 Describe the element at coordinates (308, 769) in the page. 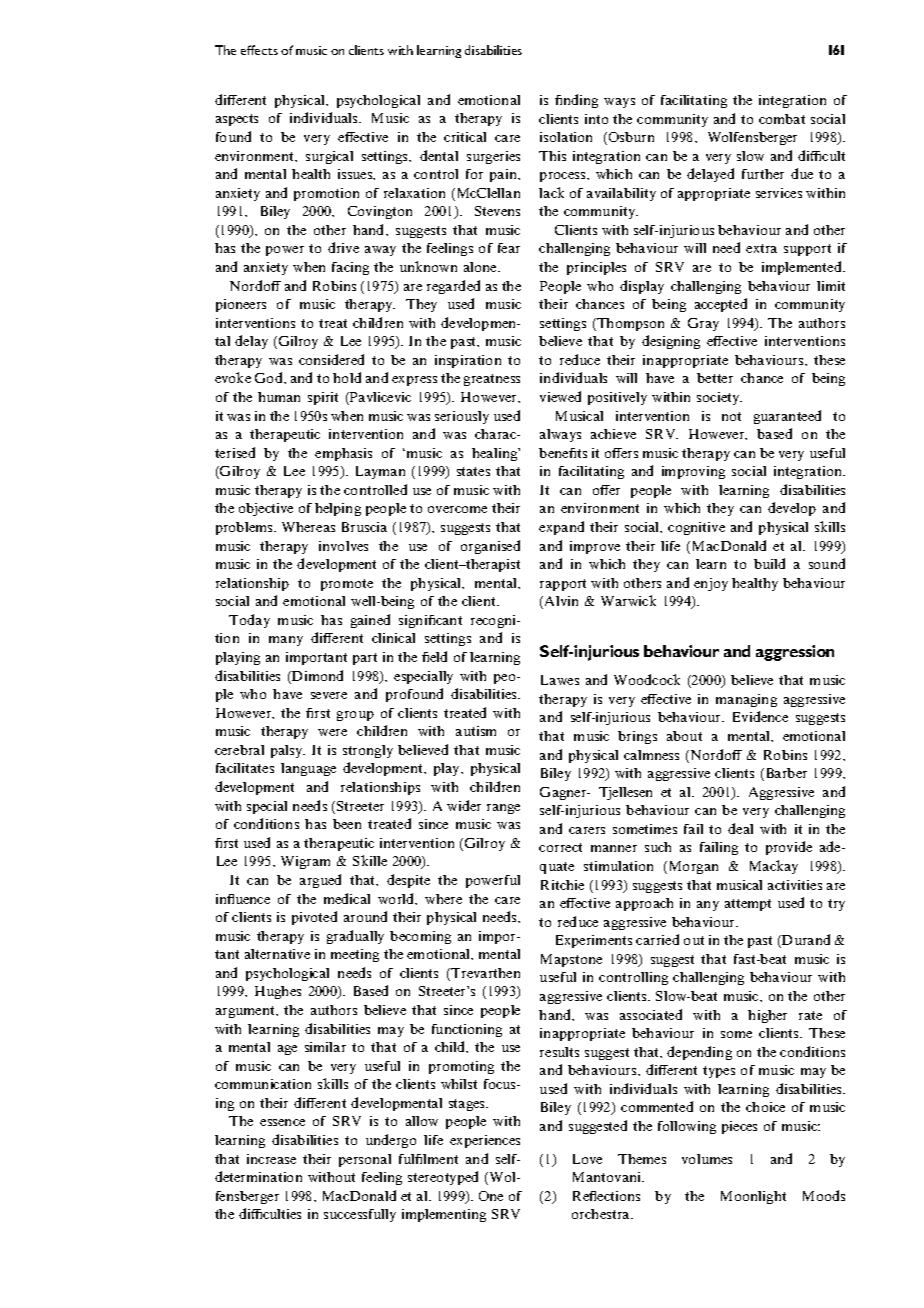

I see `language` at that location.
